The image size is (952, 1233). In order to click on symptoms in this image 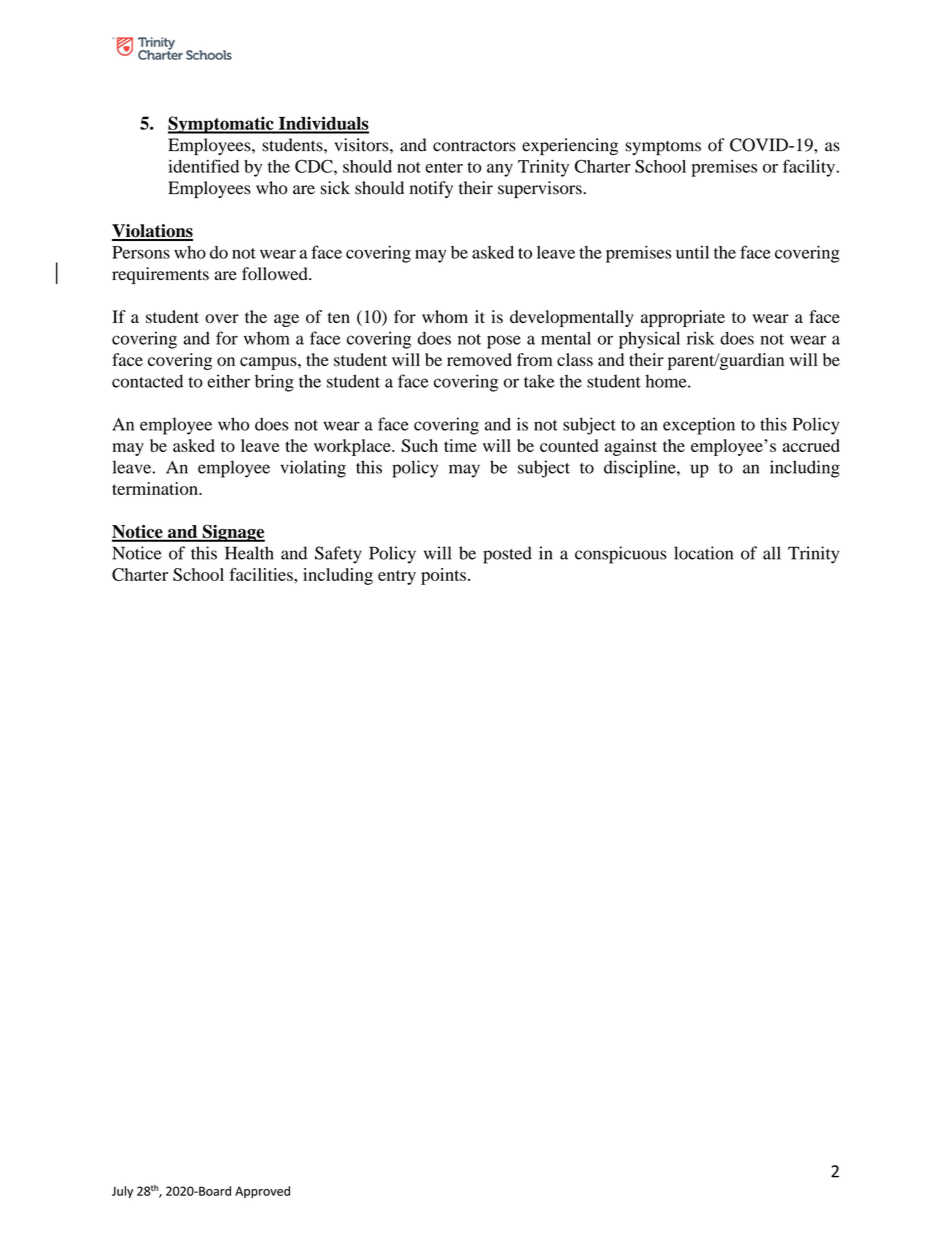, I will do `click(663, 148)`.
